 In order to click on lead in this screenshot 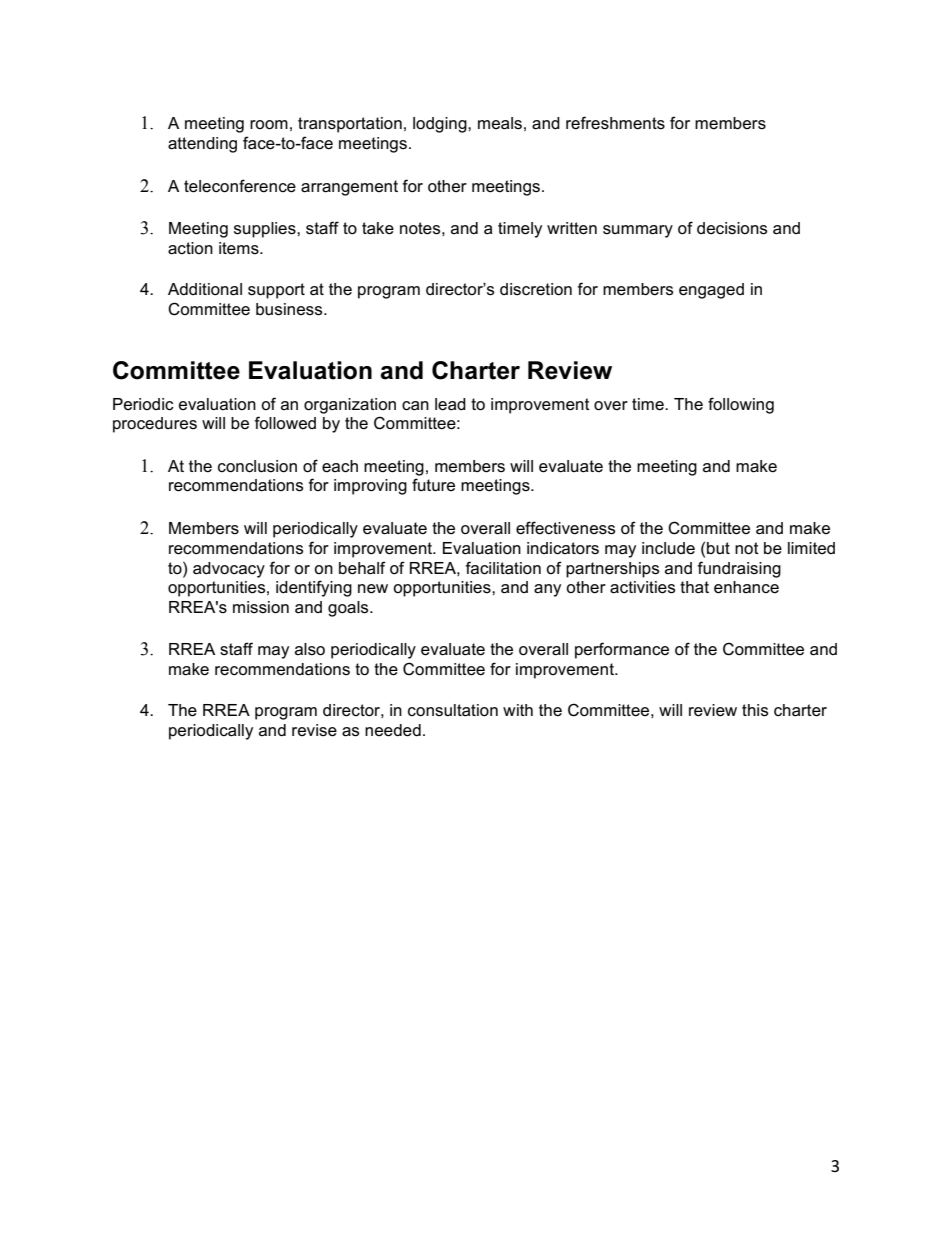, I will do `click(450, 404)`.
